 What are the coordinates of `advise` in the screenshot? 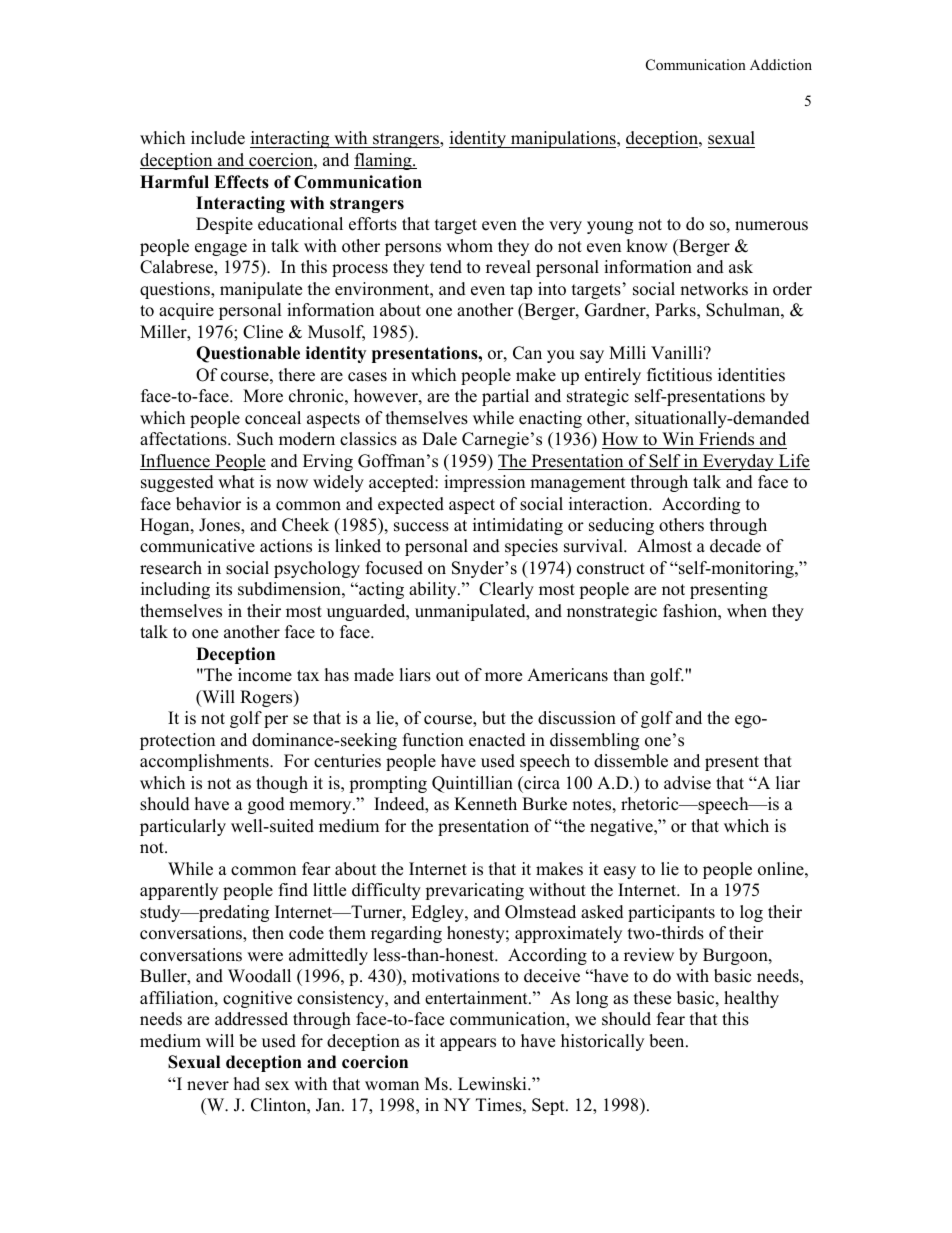 It's located at (687, 783).
